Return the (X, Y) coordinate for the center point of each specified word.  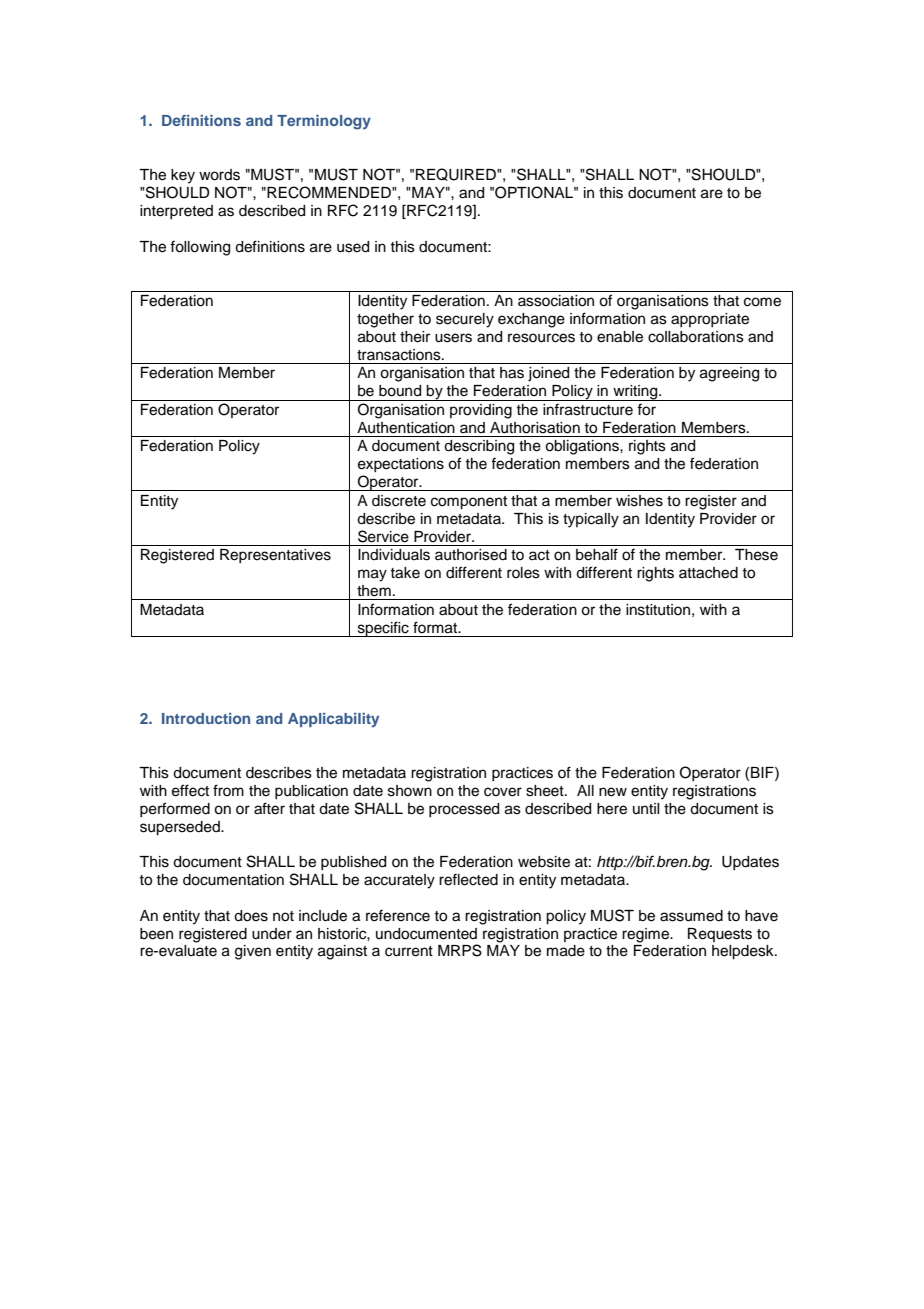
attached (708, 573)
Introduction (206, 718)
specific (383, 629)
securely (465, 320)
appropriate (710, 320)
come (762, 302)
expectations (401, 465)
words (219, 175)
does (251, 916)
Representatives (275, 556)
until (646, 808)
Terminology (324, 122)
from (228, 790)
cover (503, 792)
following (200, 248)
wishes (639, 501)
